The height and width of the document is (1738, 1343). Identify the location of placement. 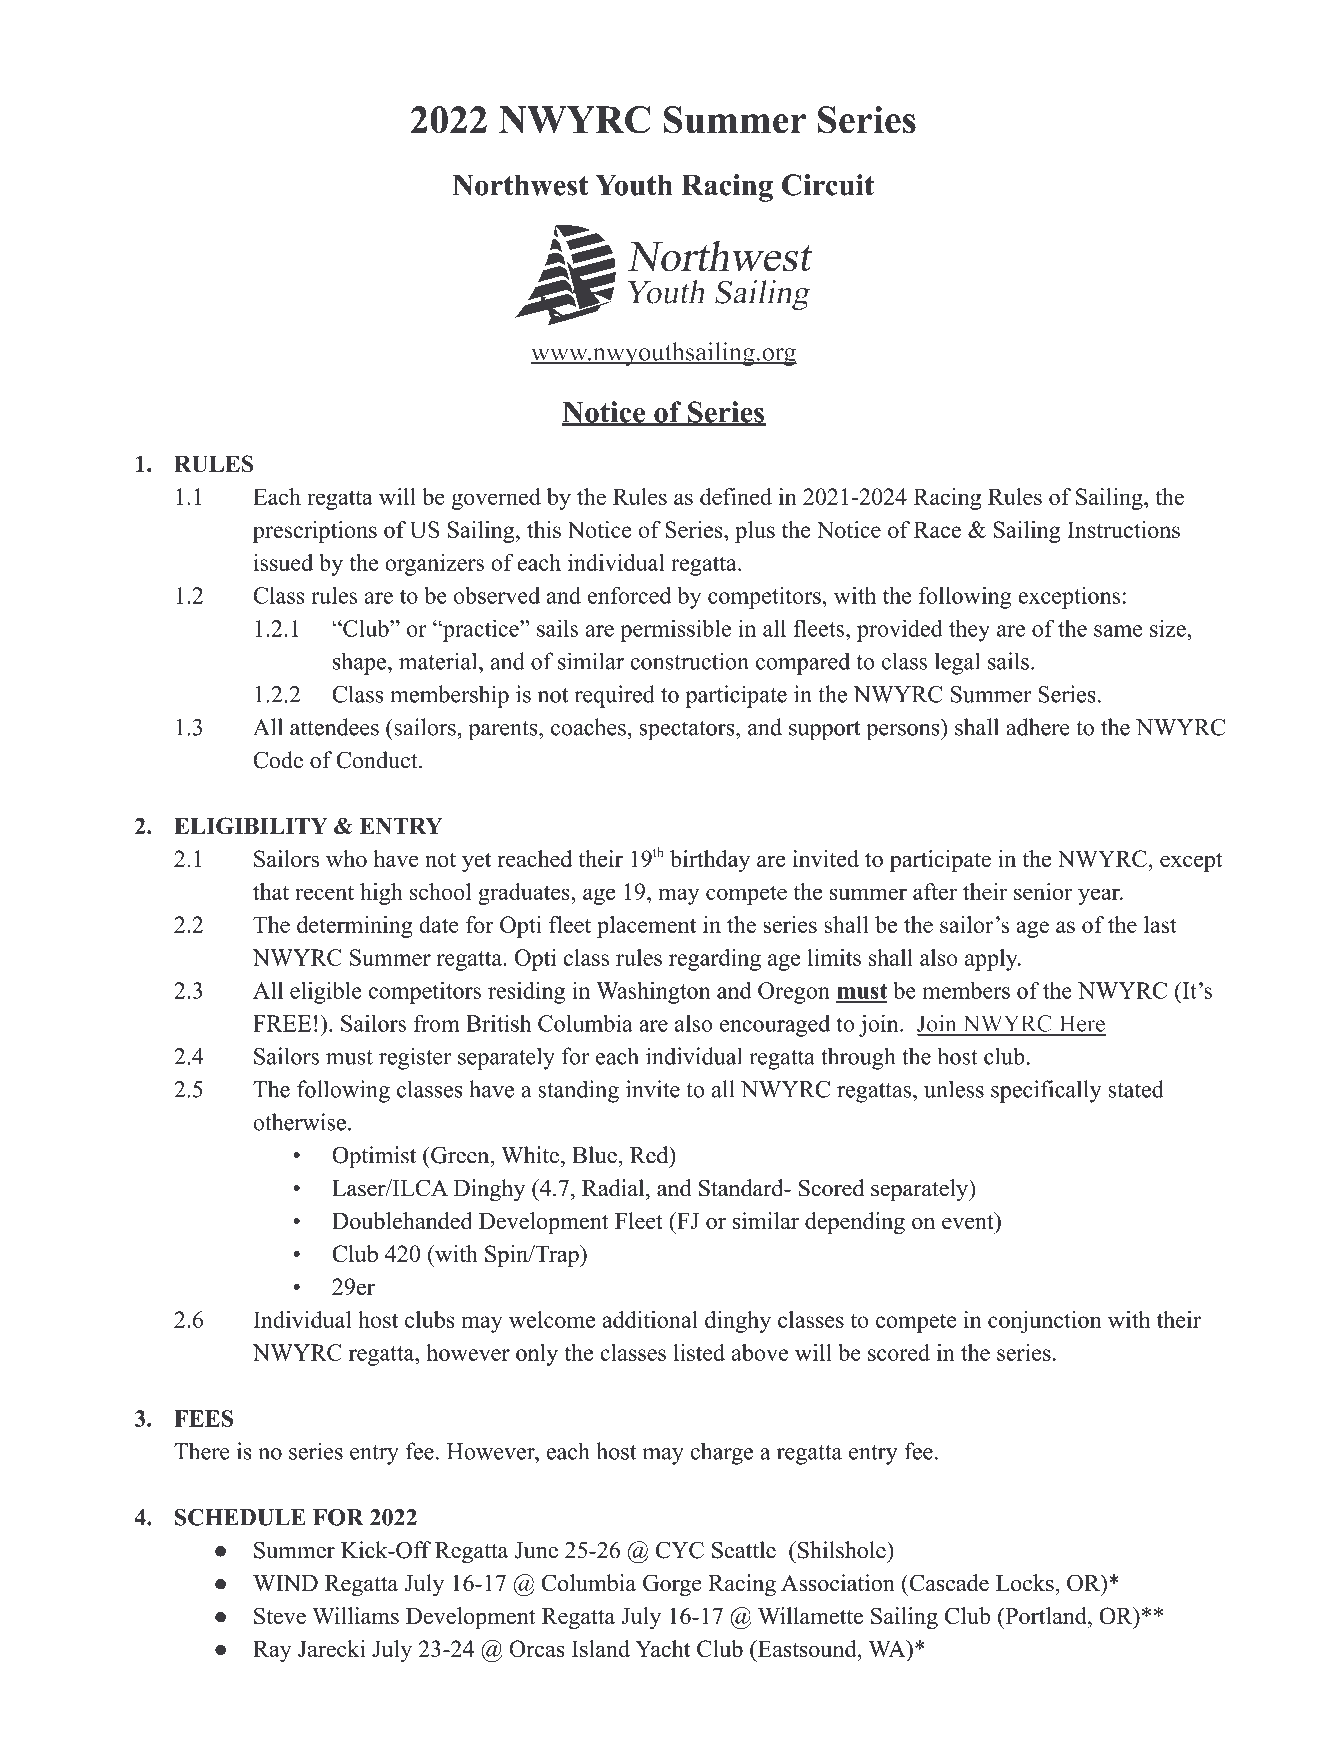
(646, 927).
